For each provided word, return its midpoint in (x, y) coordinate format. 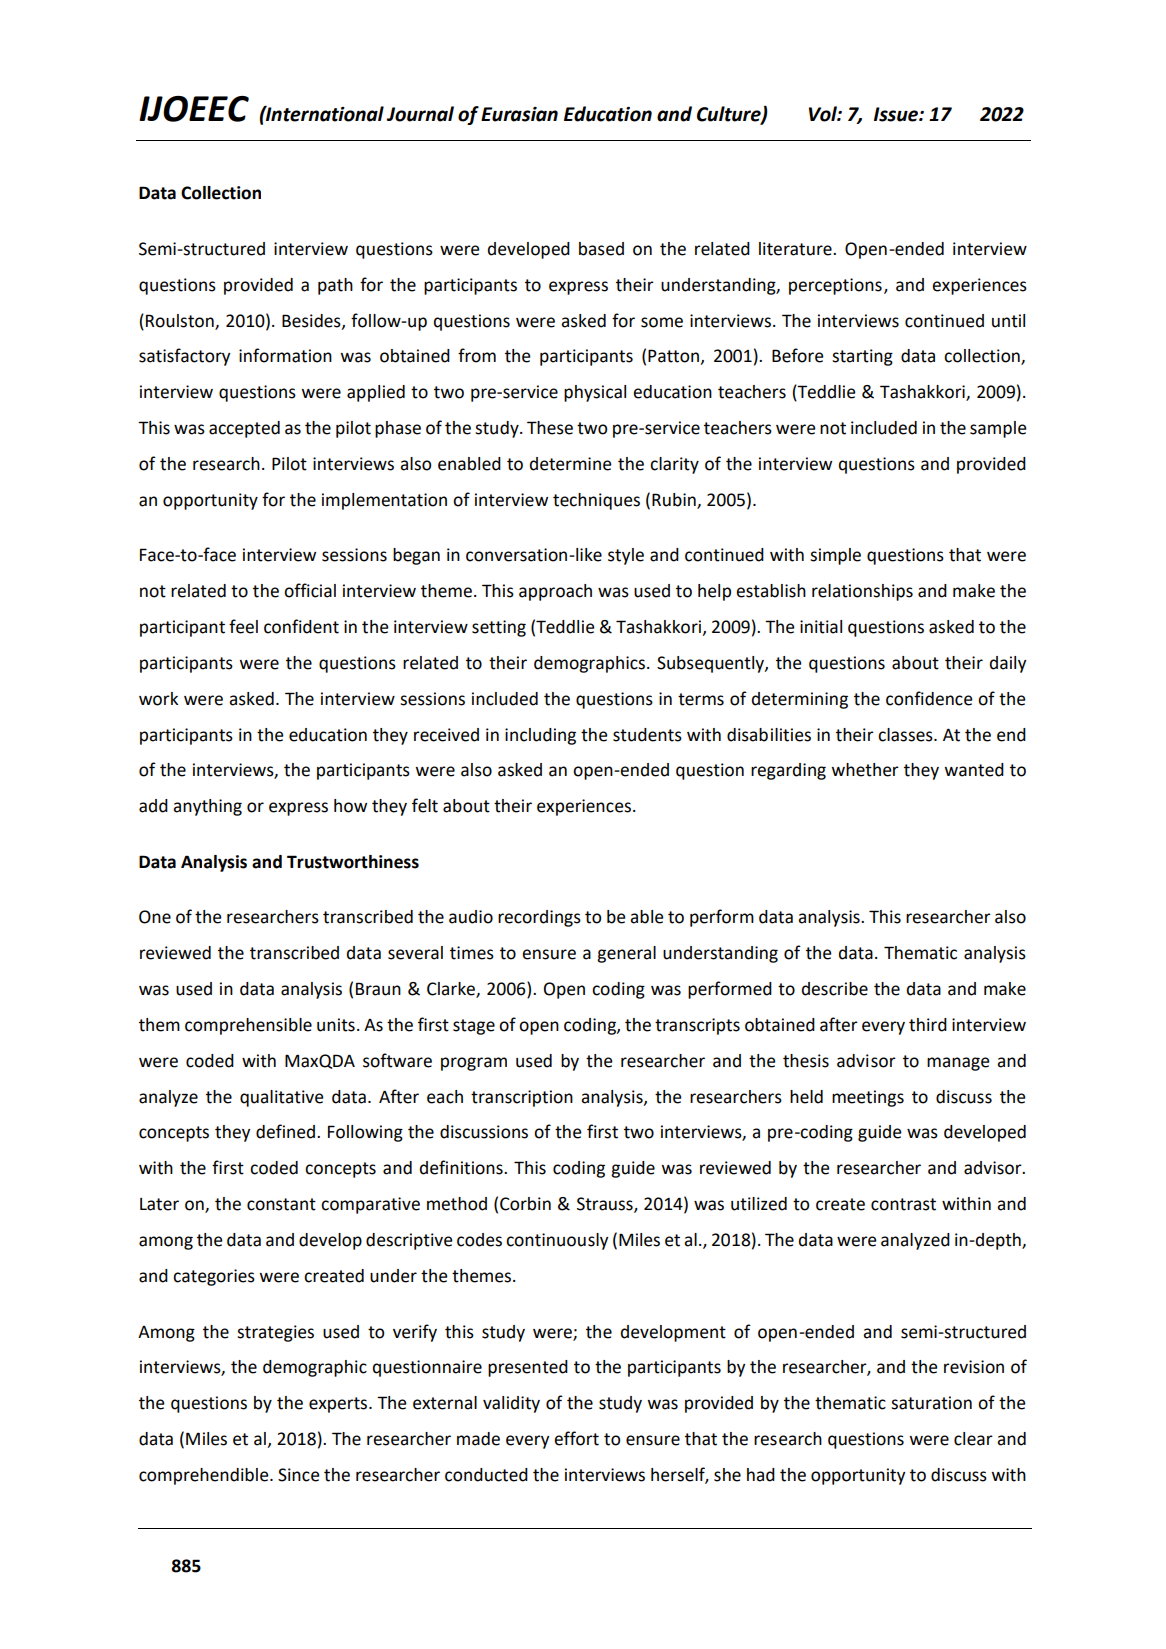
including (540, 736)
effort (576, 1438)
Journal (420, 114)
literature (796, 249)
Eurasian (519, 114)
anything (207, 807)
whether (865, 770)
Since (299, 1475)
